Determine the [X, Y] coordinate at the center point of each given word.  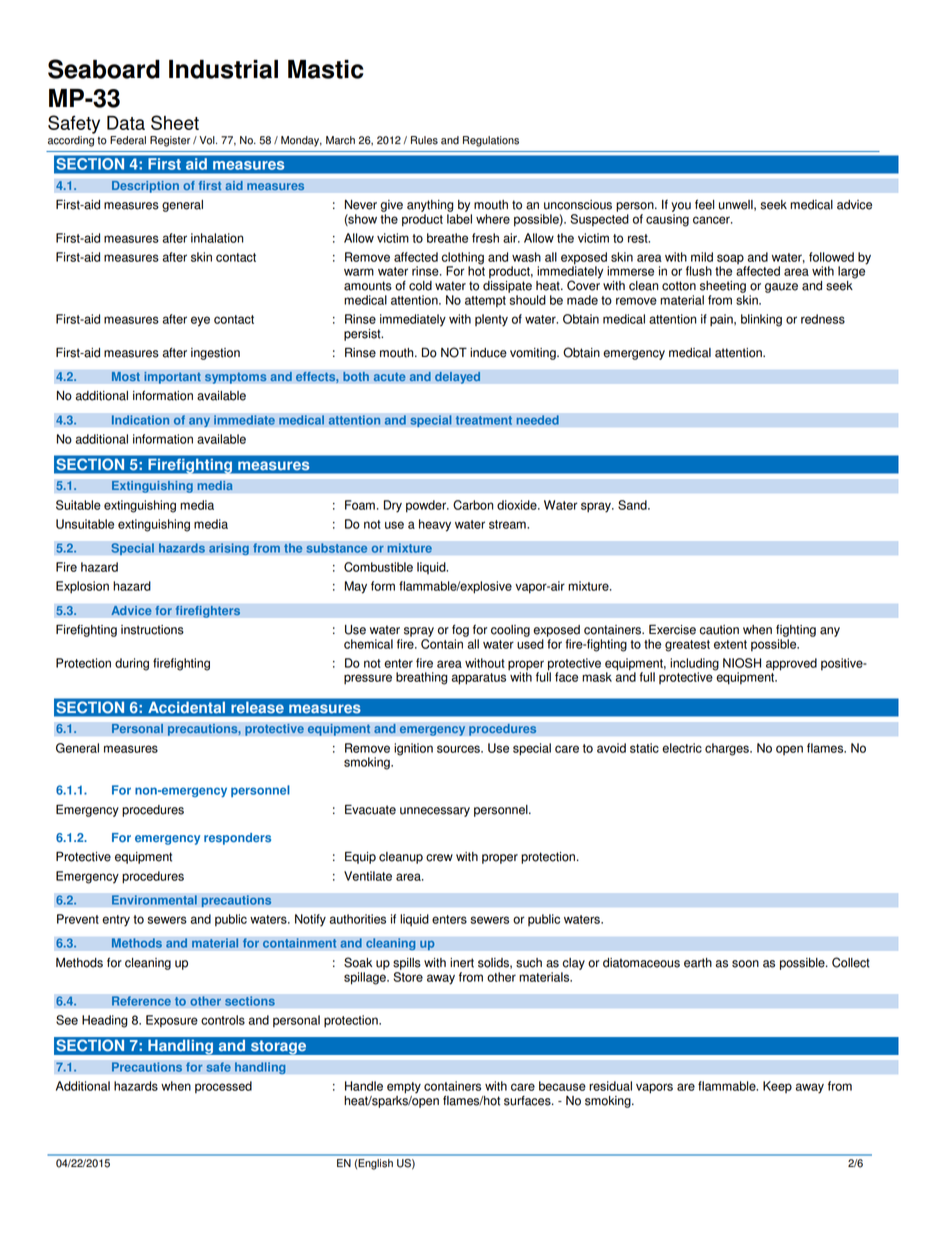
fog [460, 630]
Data [126, 123]
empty [404, 1088]
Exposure [172, 1021]
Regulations [491, 141]
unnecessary [435, 812]
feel [704, 204]
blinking [761, 320]
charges [728, 749]
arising [229, 549]
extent [730, 644]
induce [488, 353]
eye [200, 321]
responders [237, 839]
